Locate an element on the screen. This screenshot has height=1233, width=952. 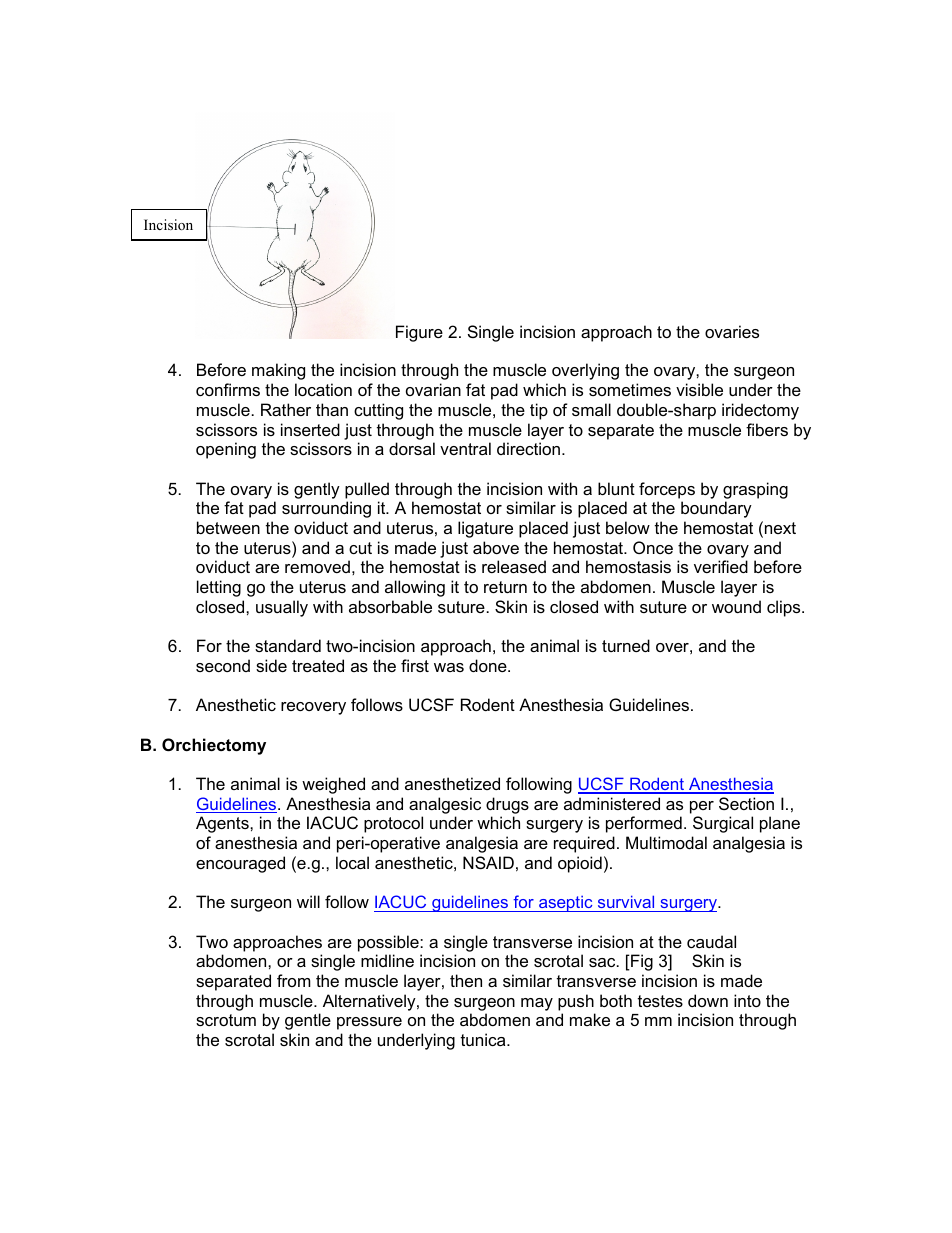
tunica is located at coordinates (484, 1039).
